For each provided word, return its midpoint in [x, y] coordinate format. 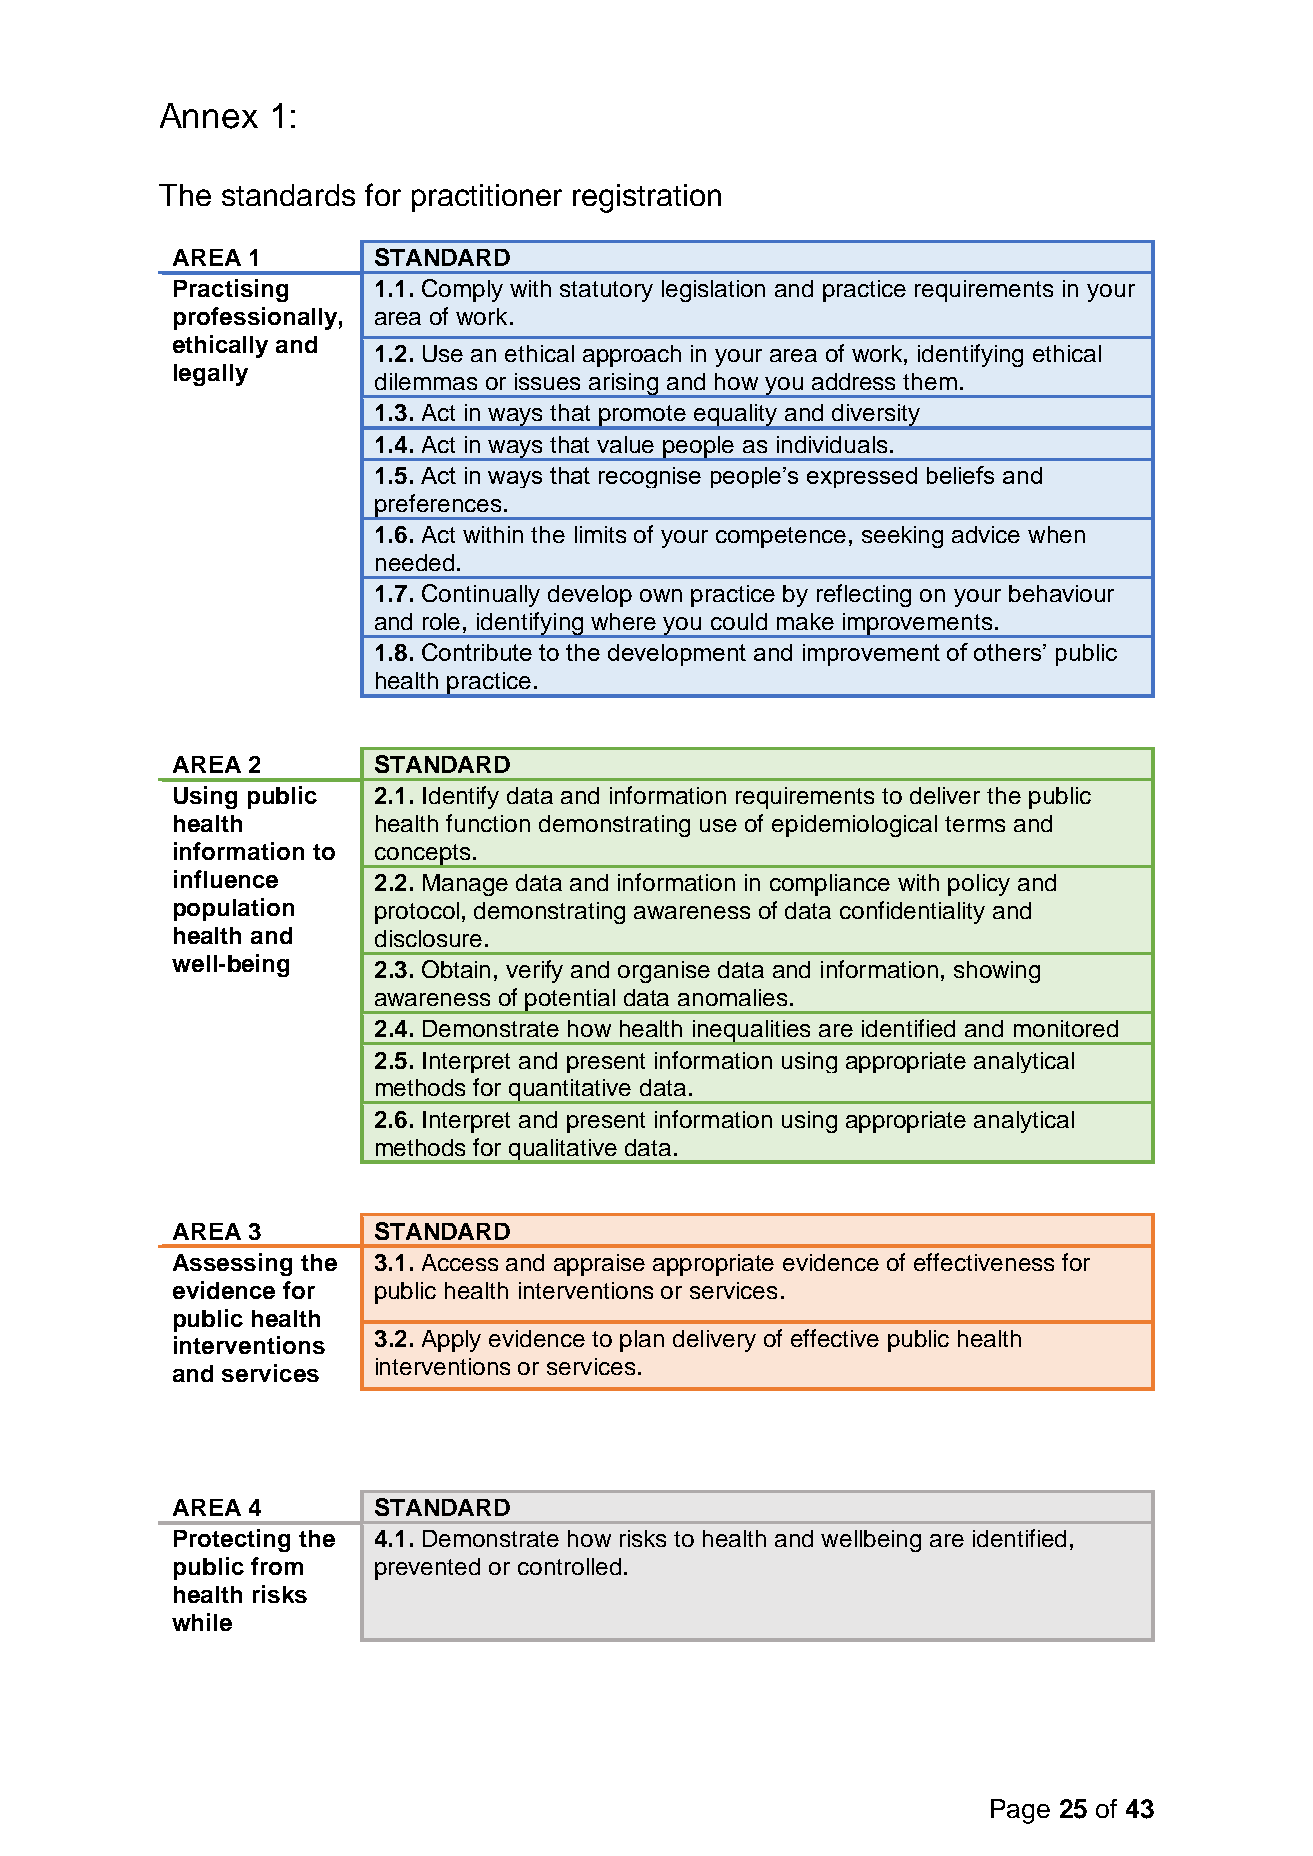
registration [647, 198]
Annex [209, 116]
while [202, 1622]
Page [1020, 1811]
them [930, 381]
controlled [569, 1566]
